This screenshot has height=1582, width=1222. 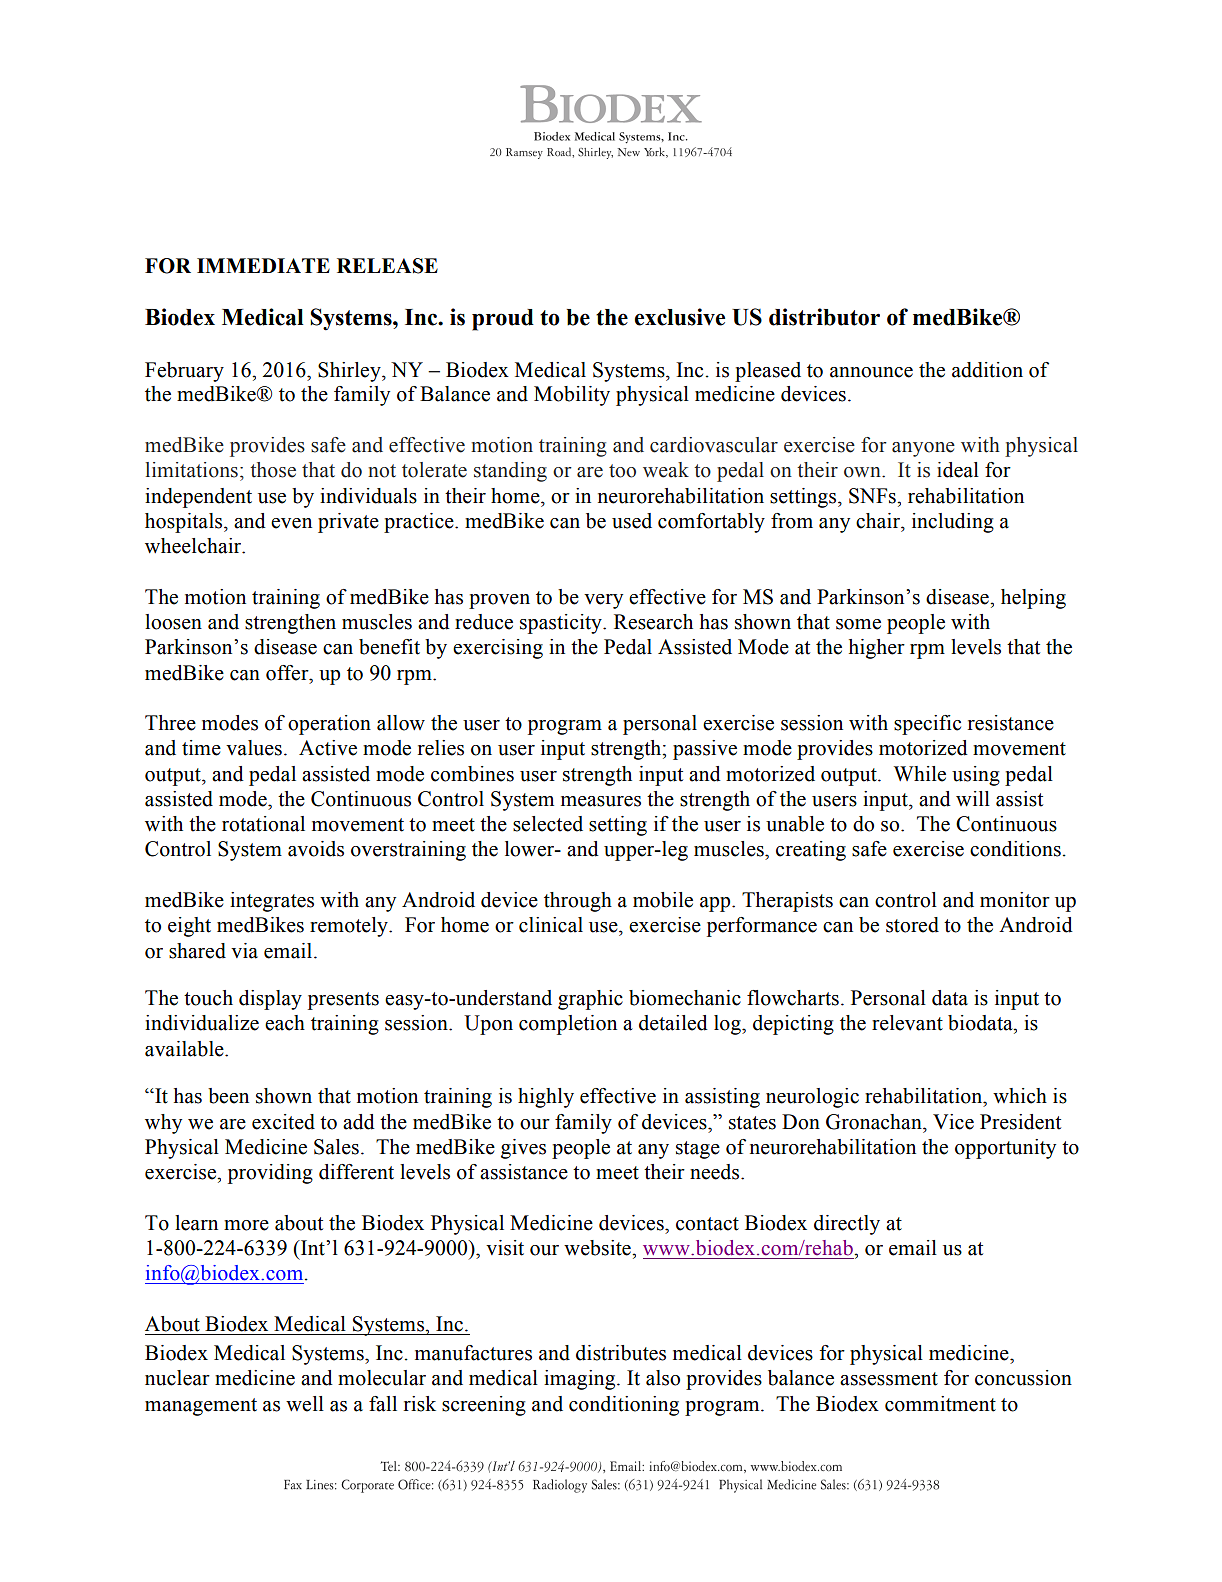 What do you see at coordinates (680, 317) in the screenshot?
I see `exclusive` at bounding box center [680, 317].
